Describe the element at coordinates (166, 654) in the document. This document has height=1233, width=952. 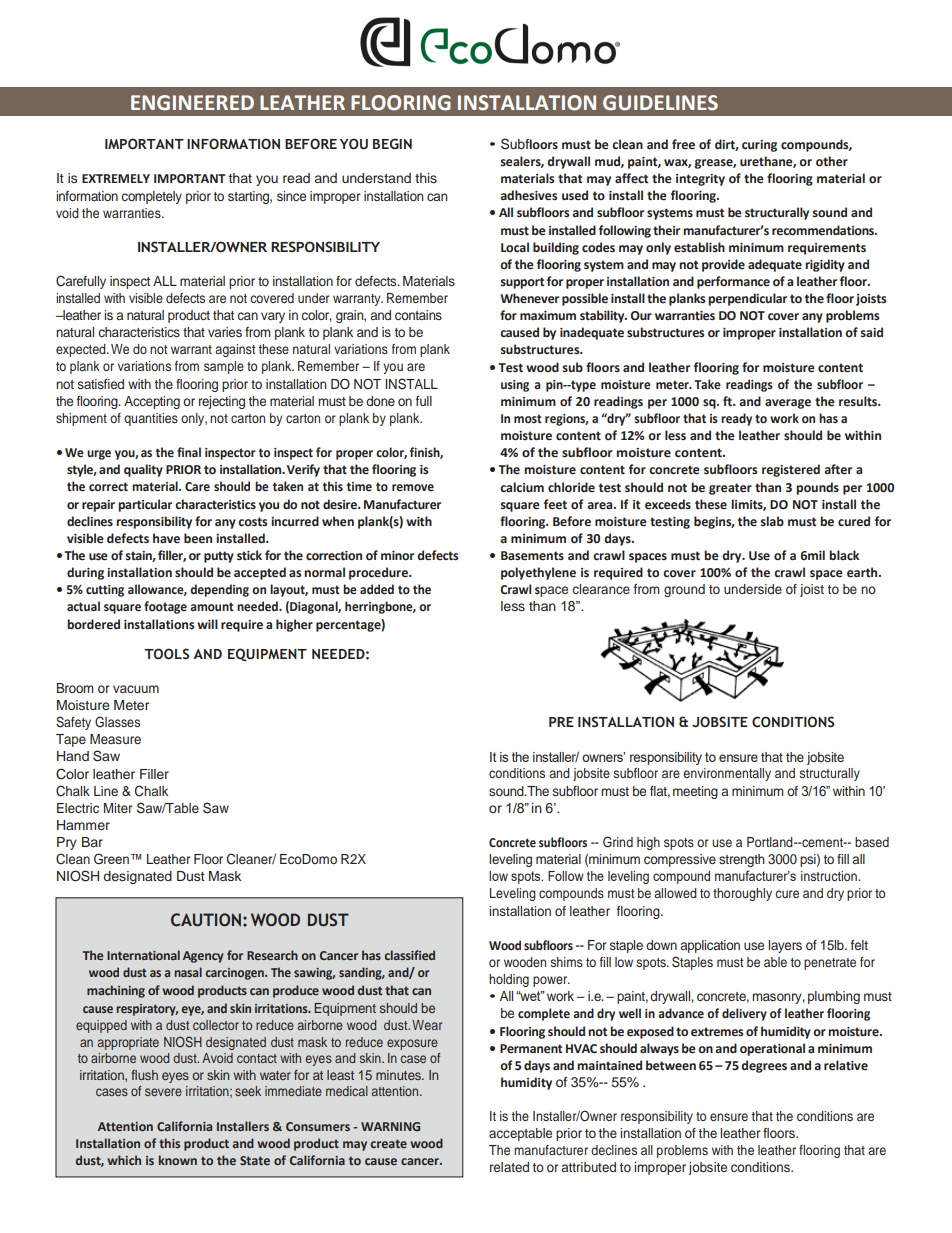
I see `TOOLS` at that location.
